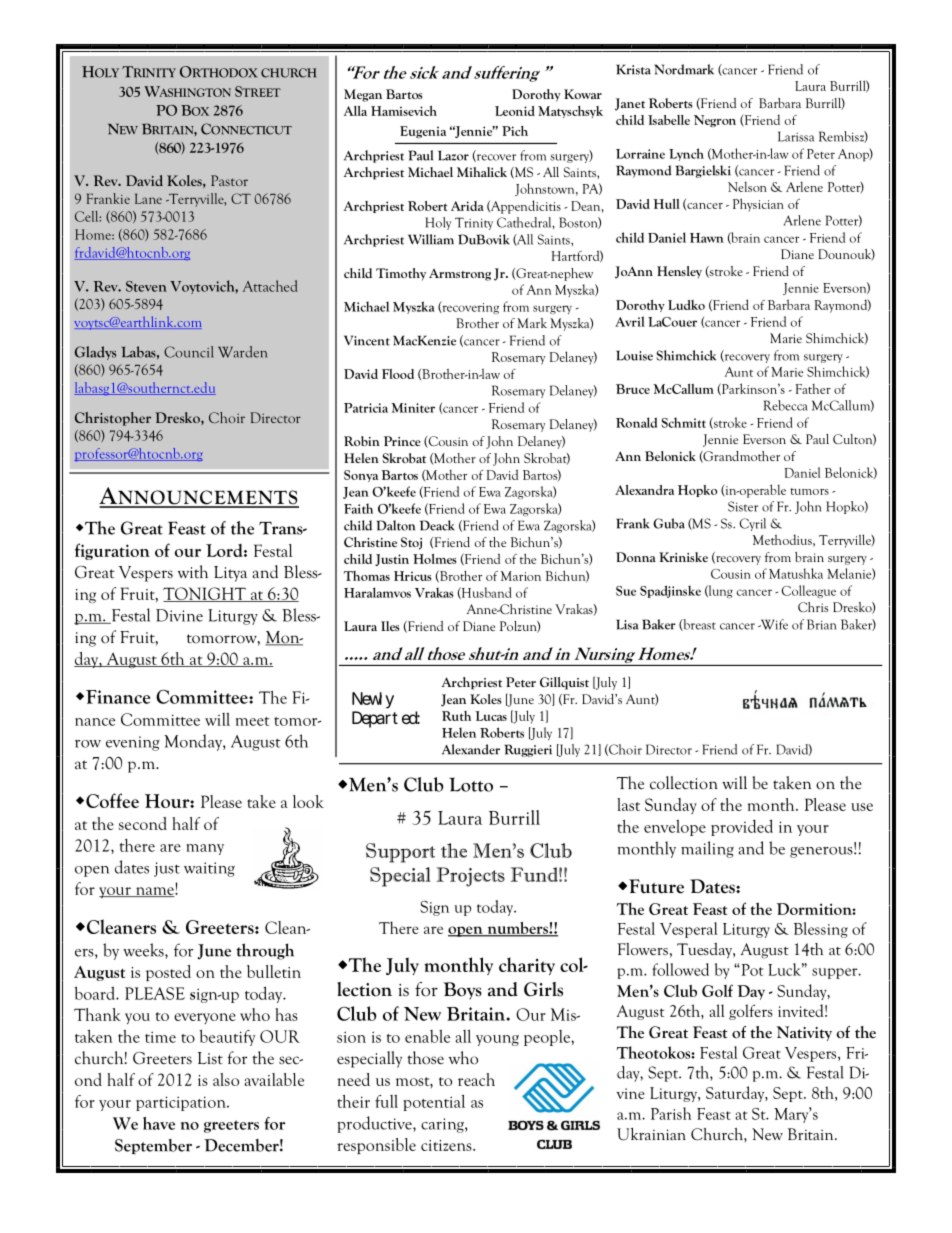 Image resolution: width=952 pixels, height=1233 pixels. I want to click on Wife, so click(773, 624).
